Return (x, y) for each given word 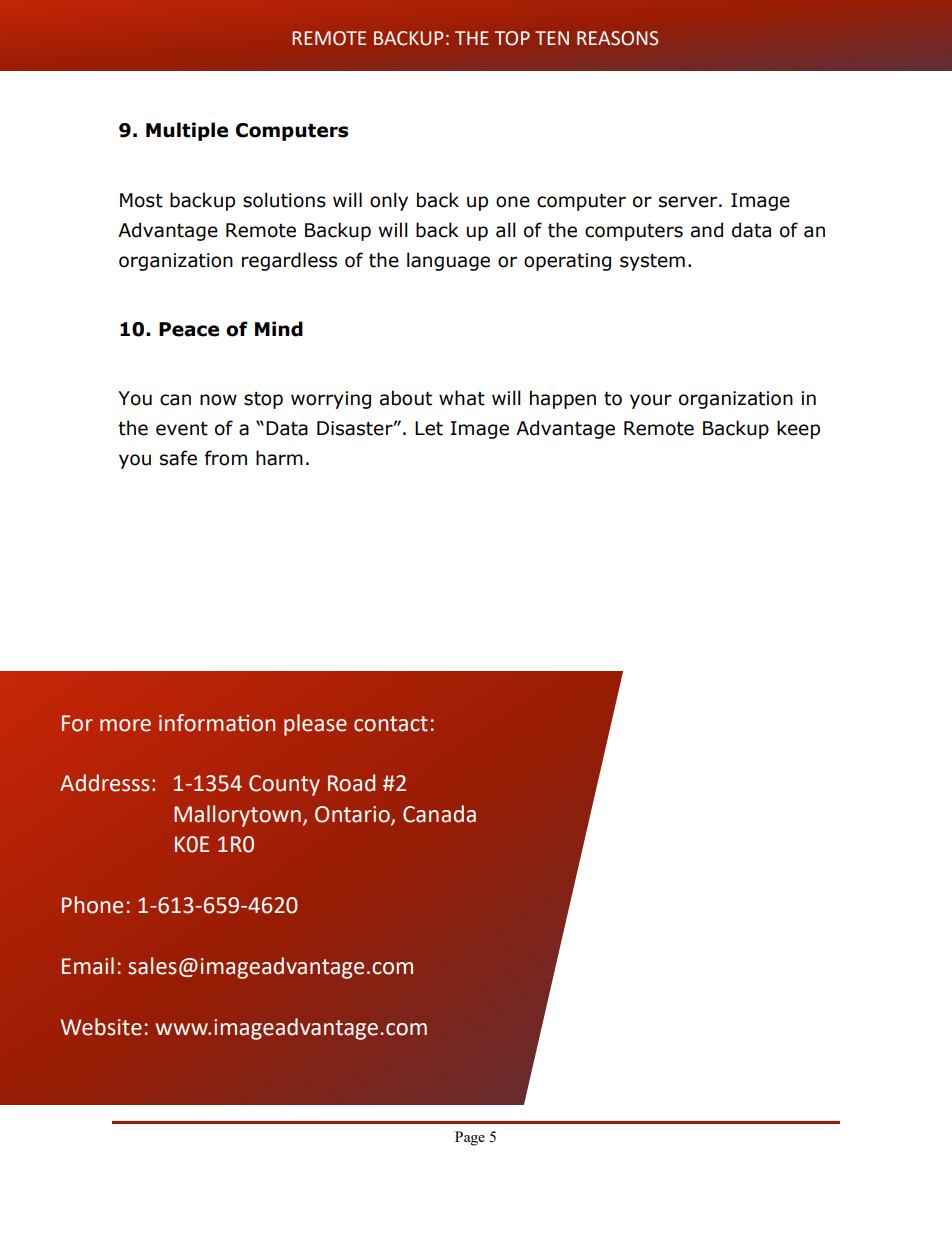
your (651, 401)
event (182, 429)
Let (429, 428)
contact (391, 724)
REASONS (617, 38)
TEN (552, 38)
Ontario (353, 815)
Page (470, 1138)
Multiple (187, 131)
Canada (439, 814)
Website (101, 1027)
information (217, 723)
